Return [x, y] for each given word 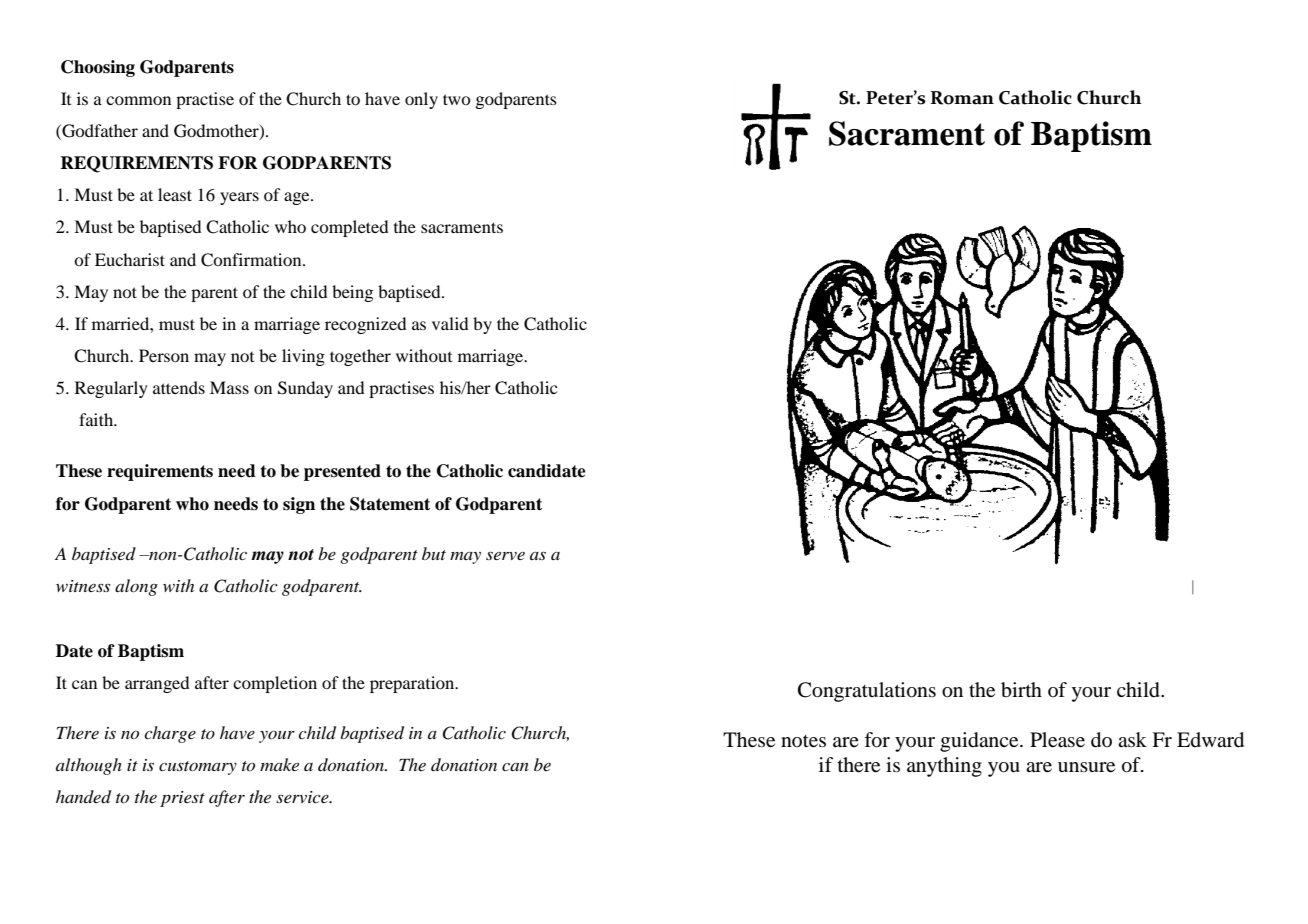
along [136, 587]
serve [505, 556]
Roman [962, 98]
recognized [365, 325]
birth [1021, 690]
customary [198, 768]
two [457, 99]
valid [450, 323]
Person [164, 355]
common [138, 100]
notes [803, 741]
